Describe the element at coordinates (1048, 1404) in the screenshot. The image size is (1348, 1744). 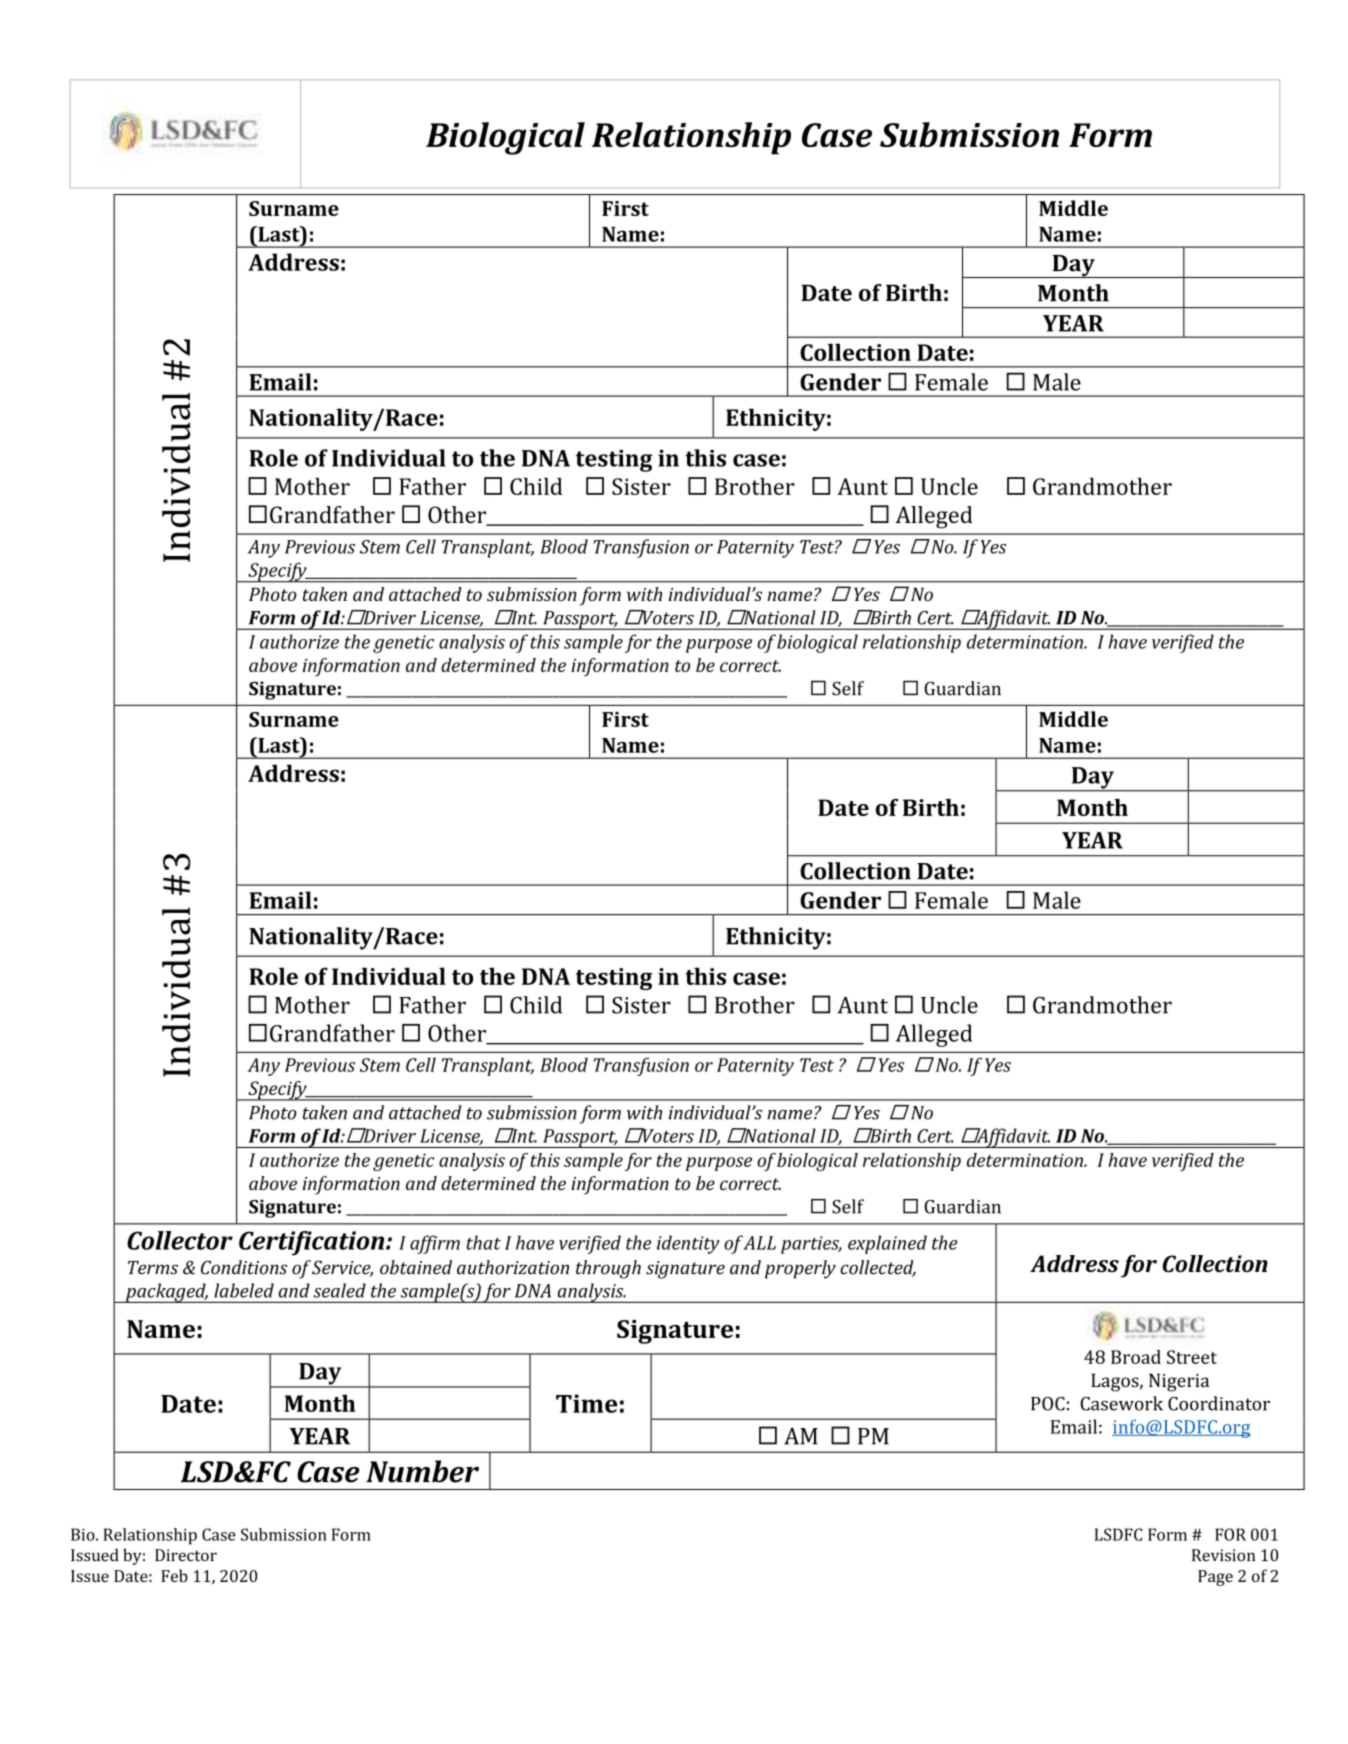
I see `POC` at that location.
